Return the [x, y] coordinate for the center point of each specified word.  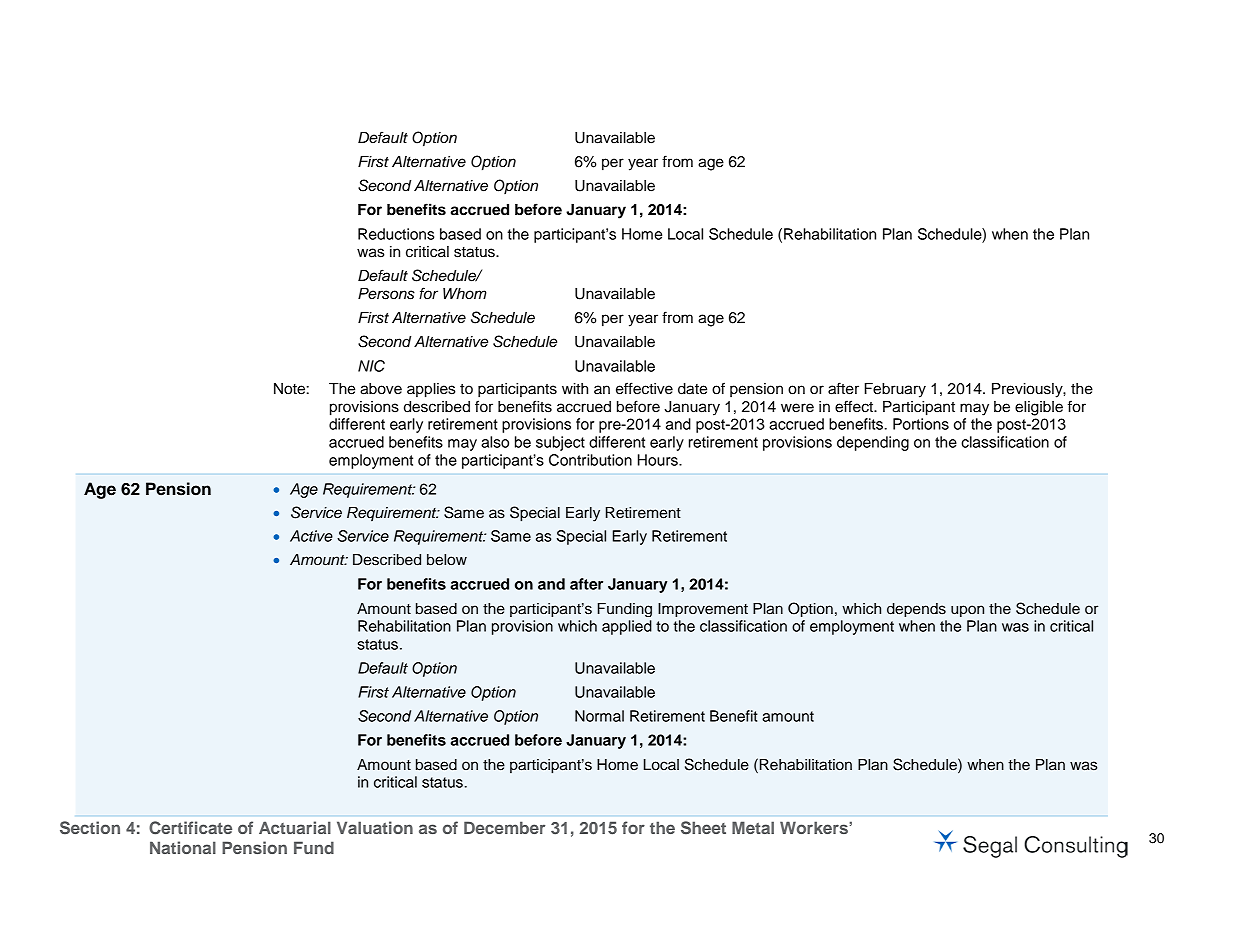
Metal [753, 827]
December [504, 827]
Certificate [190, 828]
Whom [465, 293]
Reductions [396, 234]
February [895, 390]
